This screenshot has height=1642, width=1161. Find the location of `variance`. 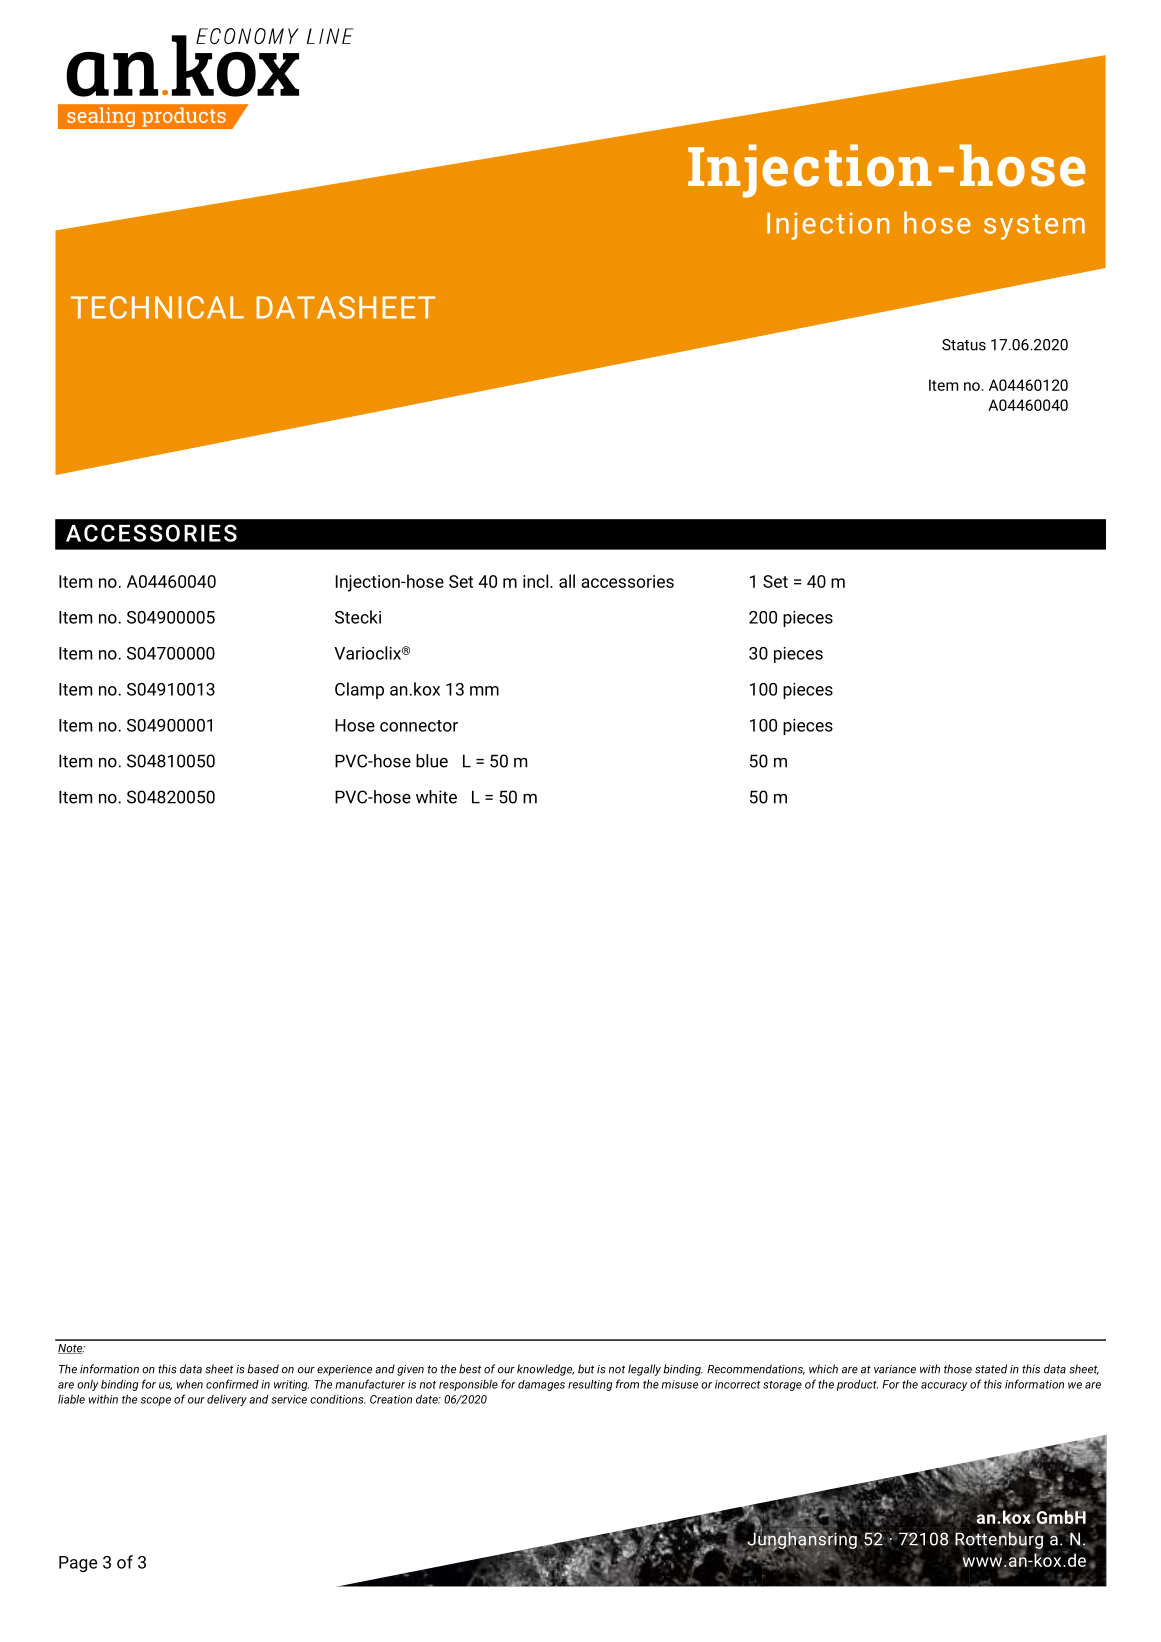

variance is located at coordinates (895, 1369).
